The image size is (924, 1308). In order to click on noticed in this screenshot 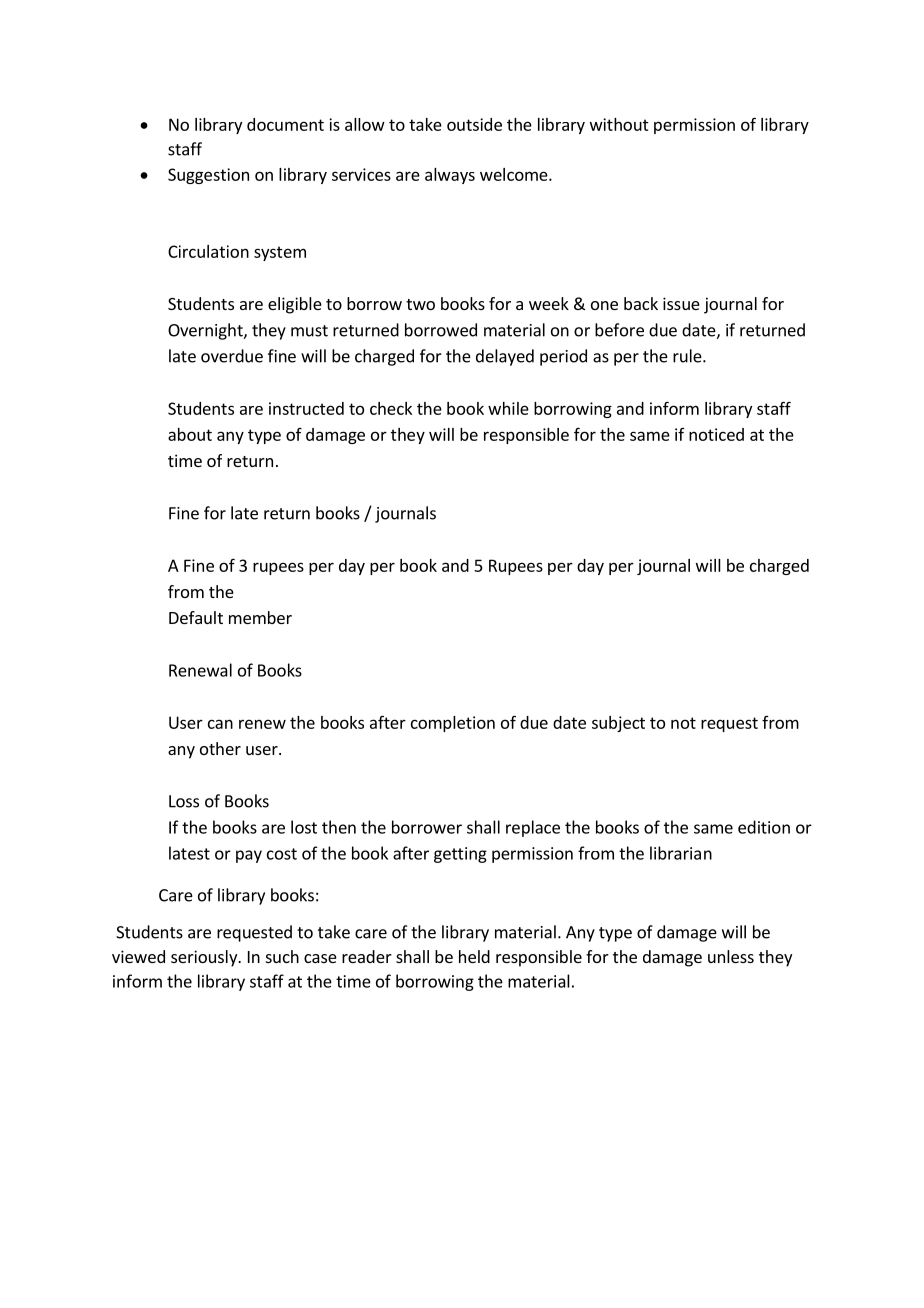, I will do `click(716, 434)`.
